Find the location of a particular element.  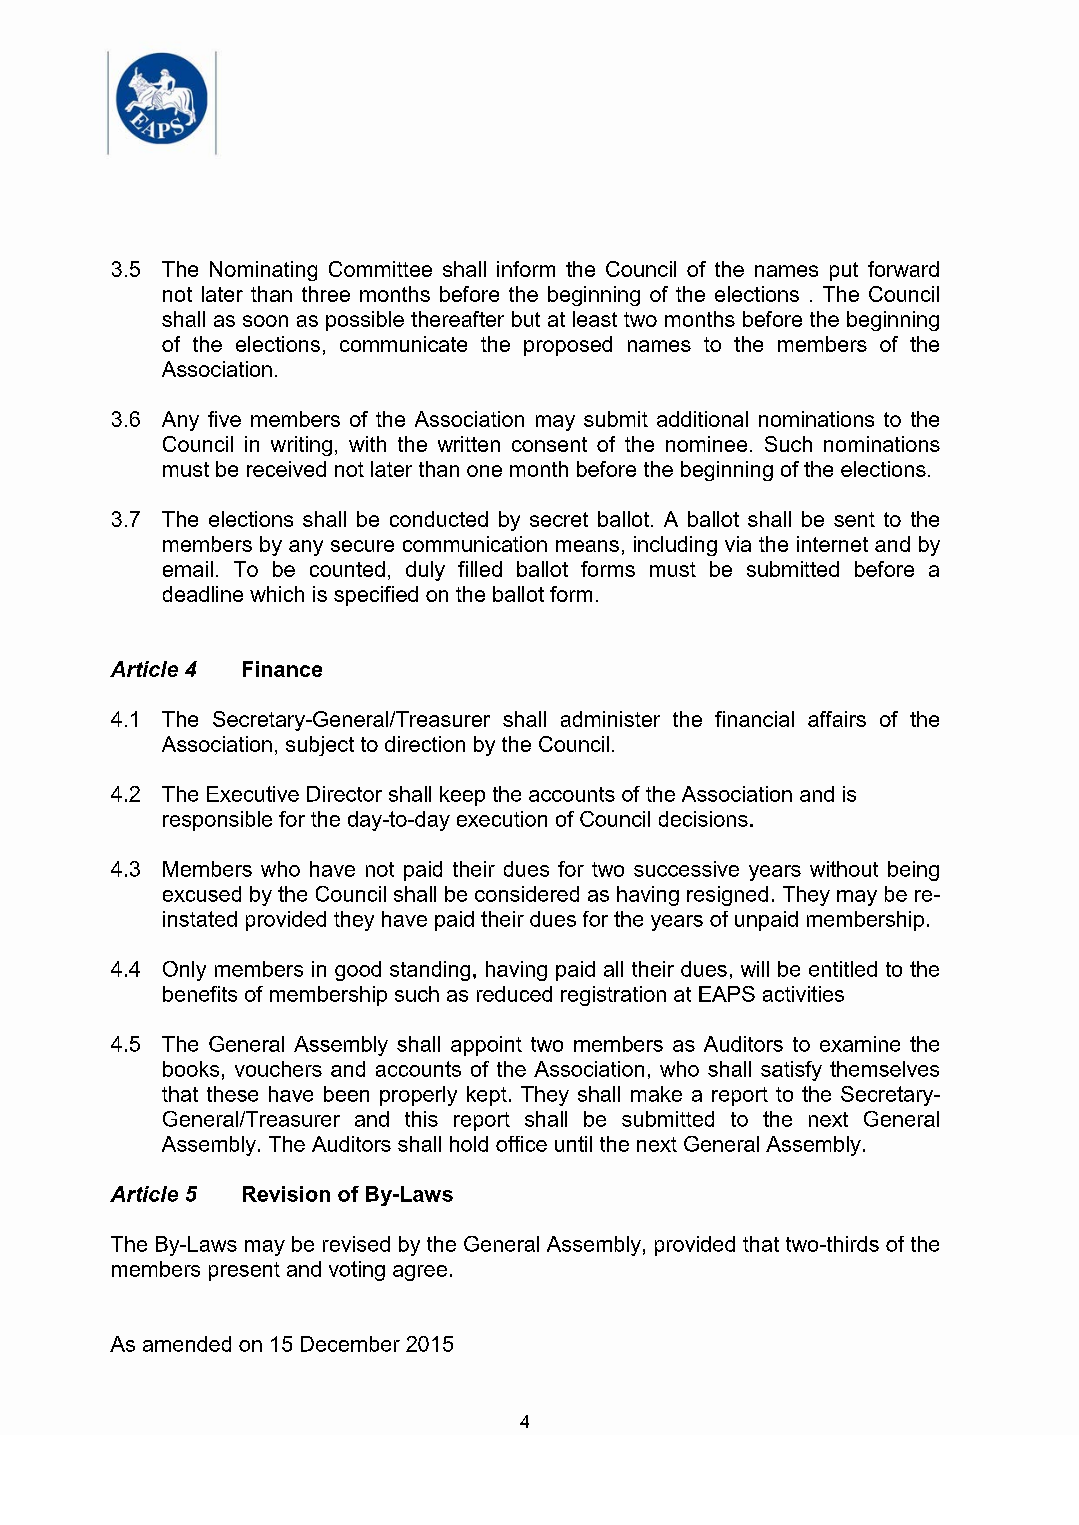

satisfy is located at coordinates (791, 1071).
